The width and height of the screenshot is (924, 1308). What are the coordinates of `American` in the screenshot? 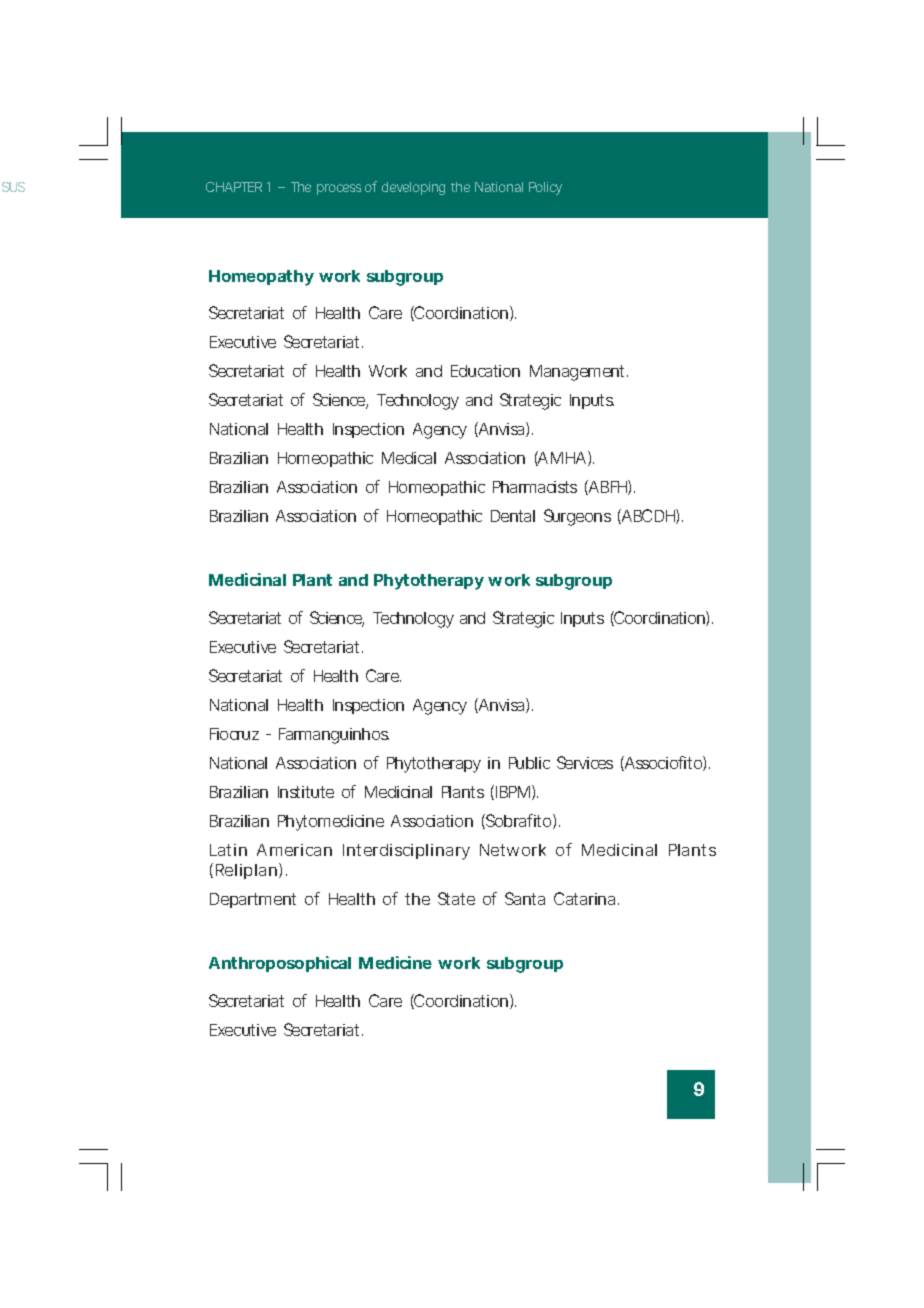 It's located at (294, 850).
